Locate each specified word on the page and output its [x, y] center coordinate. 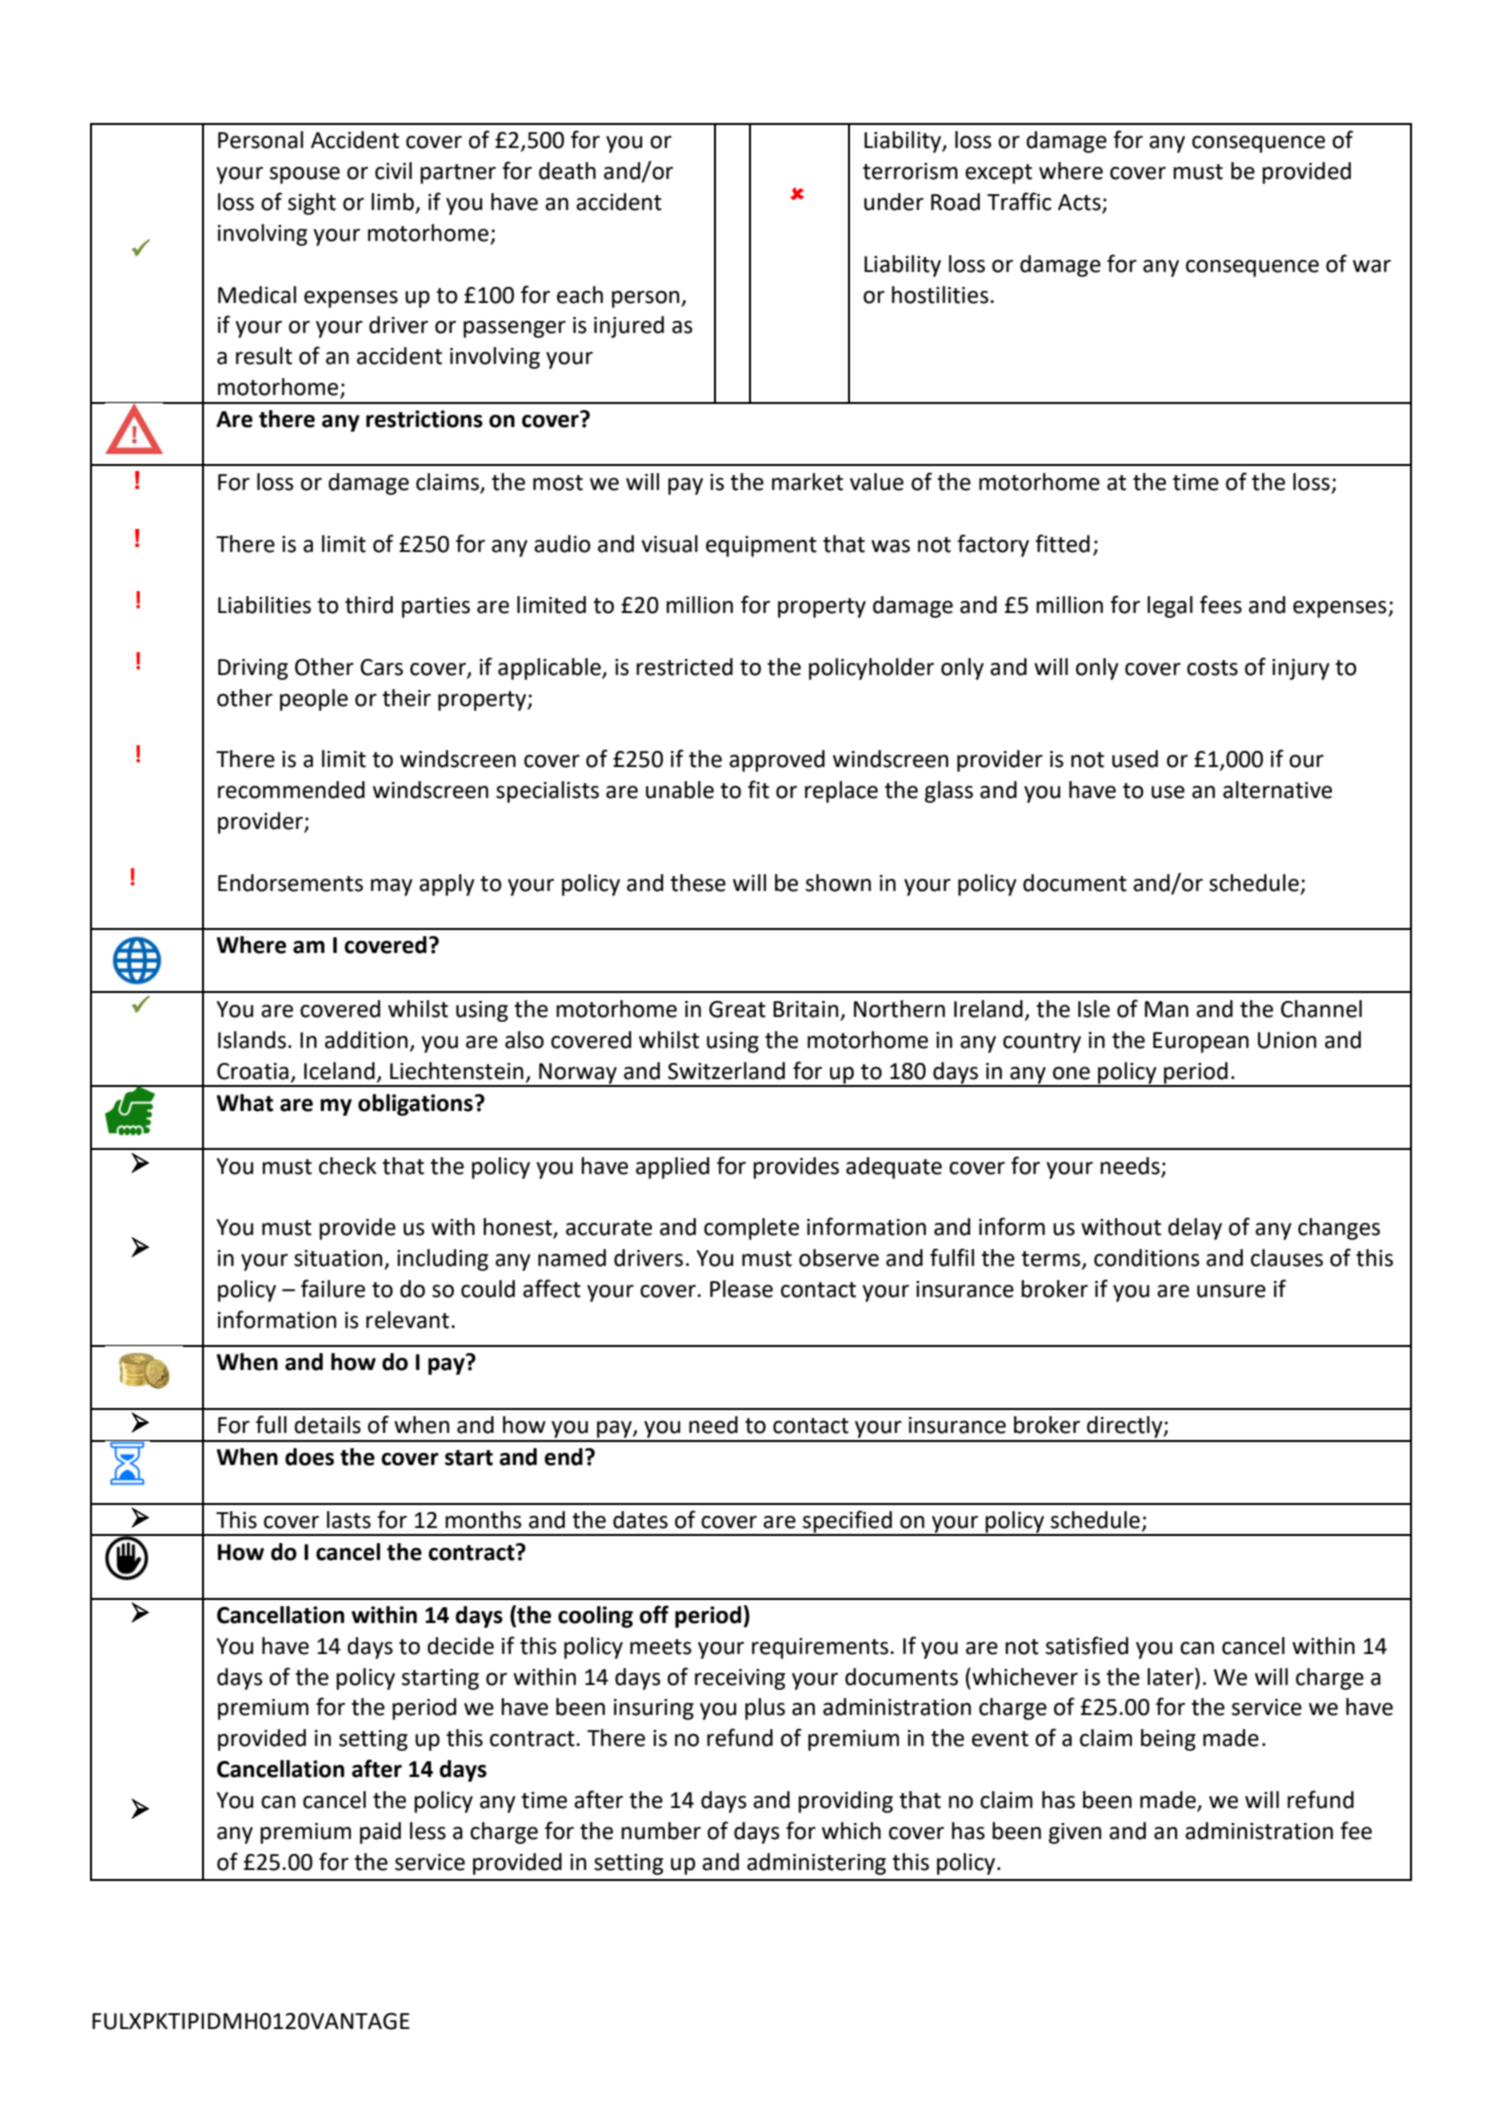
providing [845, 1802]
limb [393, 203]
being [1168, 1740]
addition [366, 1040]
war [1372, 266]
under [894, 202]
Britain [807, 1010]
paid [380, 1833]
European [1201, 1042]
